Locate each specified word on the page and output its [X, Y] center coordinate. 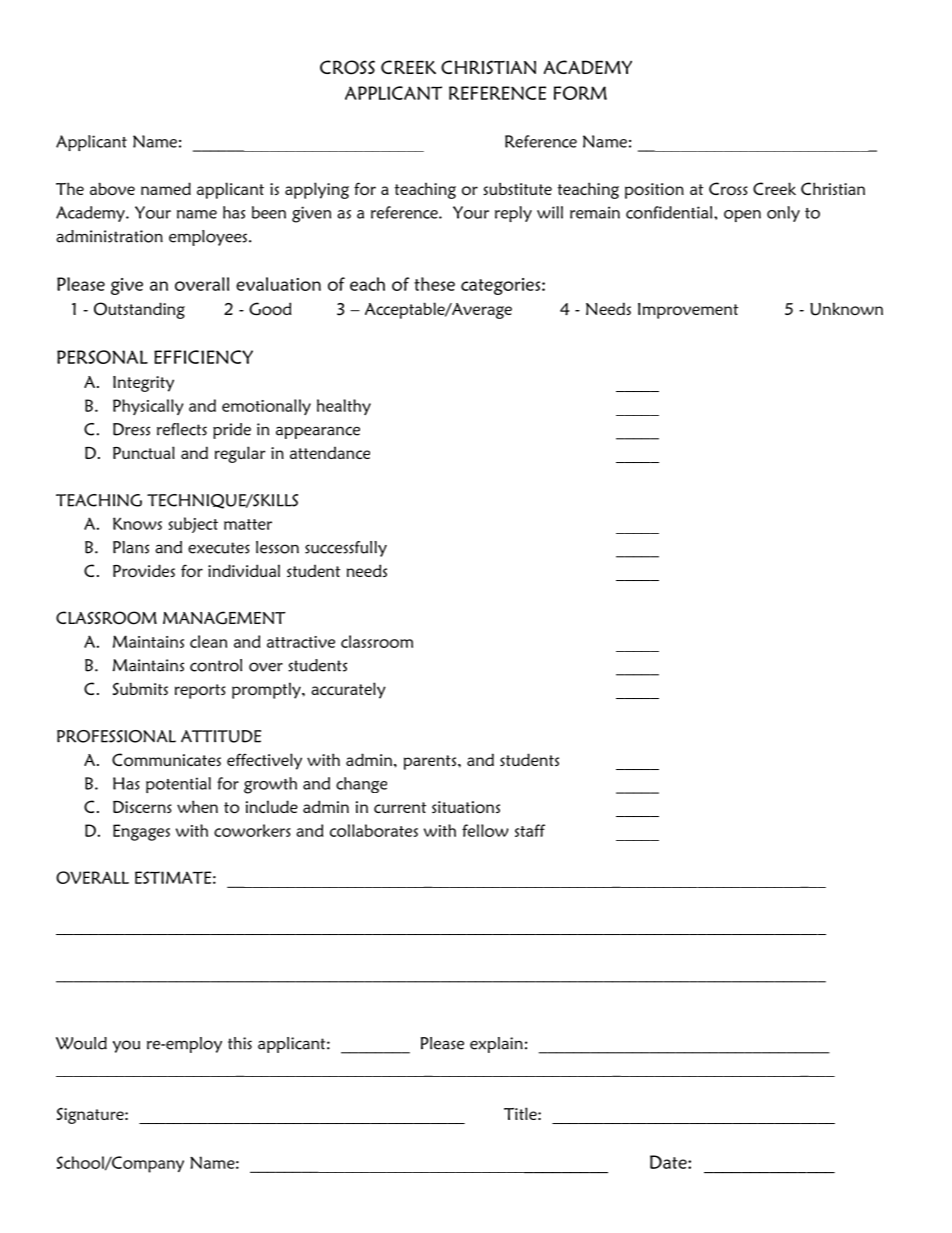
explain [496, 1045]
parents [431, 762]
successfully [346, 549]
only [783, 214]
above [112, 188]
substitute [517, 188]
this [240, 1043]
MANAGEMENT [224, 617]
